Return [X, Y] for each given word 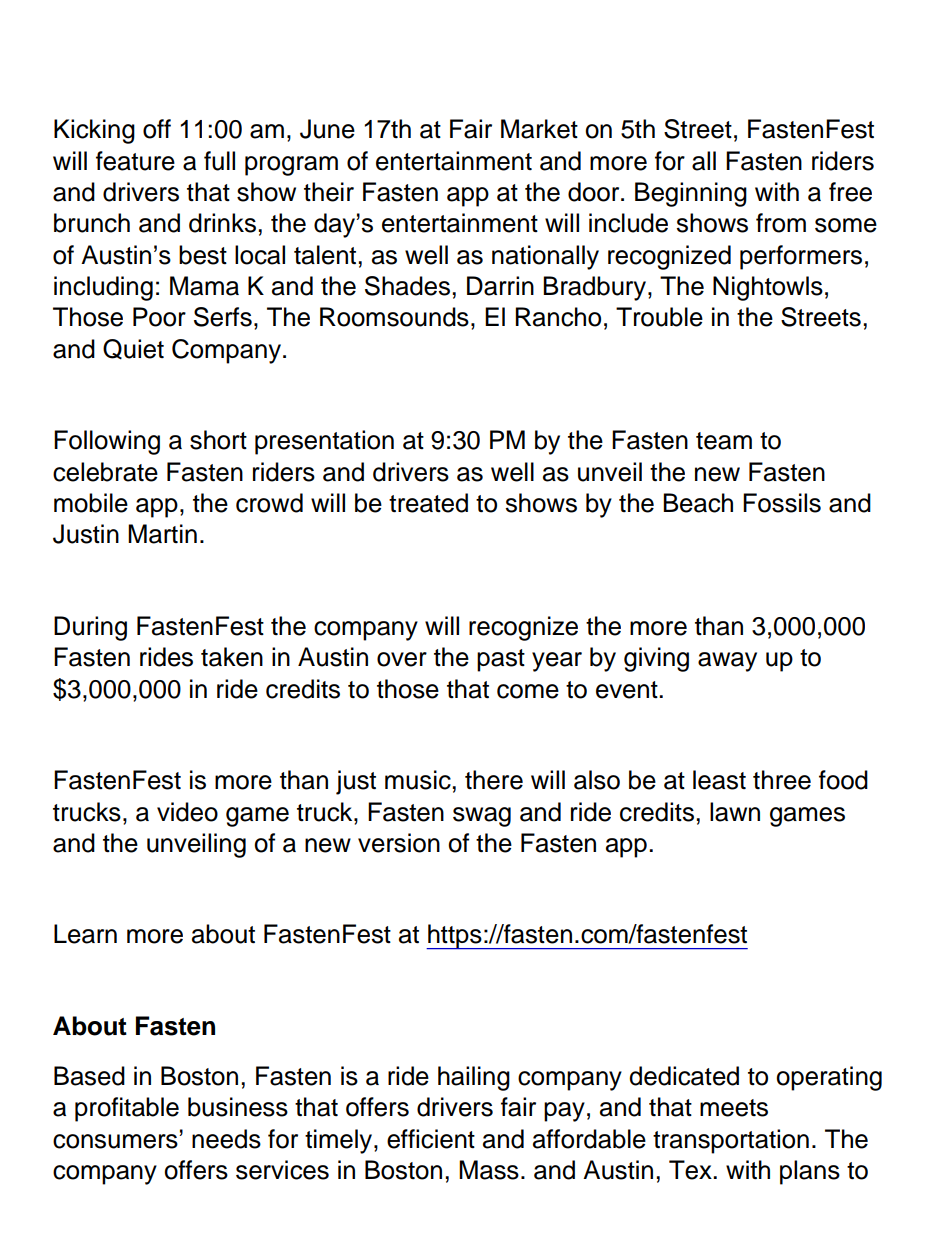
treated [428, 503]
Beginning [691, 194]
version [399, 843]
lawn [735, 812]
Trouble [659, 317]
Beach [698, 503]
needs [226, 1139]
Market [539, 129]
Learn [85, 934]
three [782, 780]
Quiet [133, 349]
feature [135, 161]
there [494, 780]
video [187, 812]
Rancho [558, 317]
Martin [162, 534]
